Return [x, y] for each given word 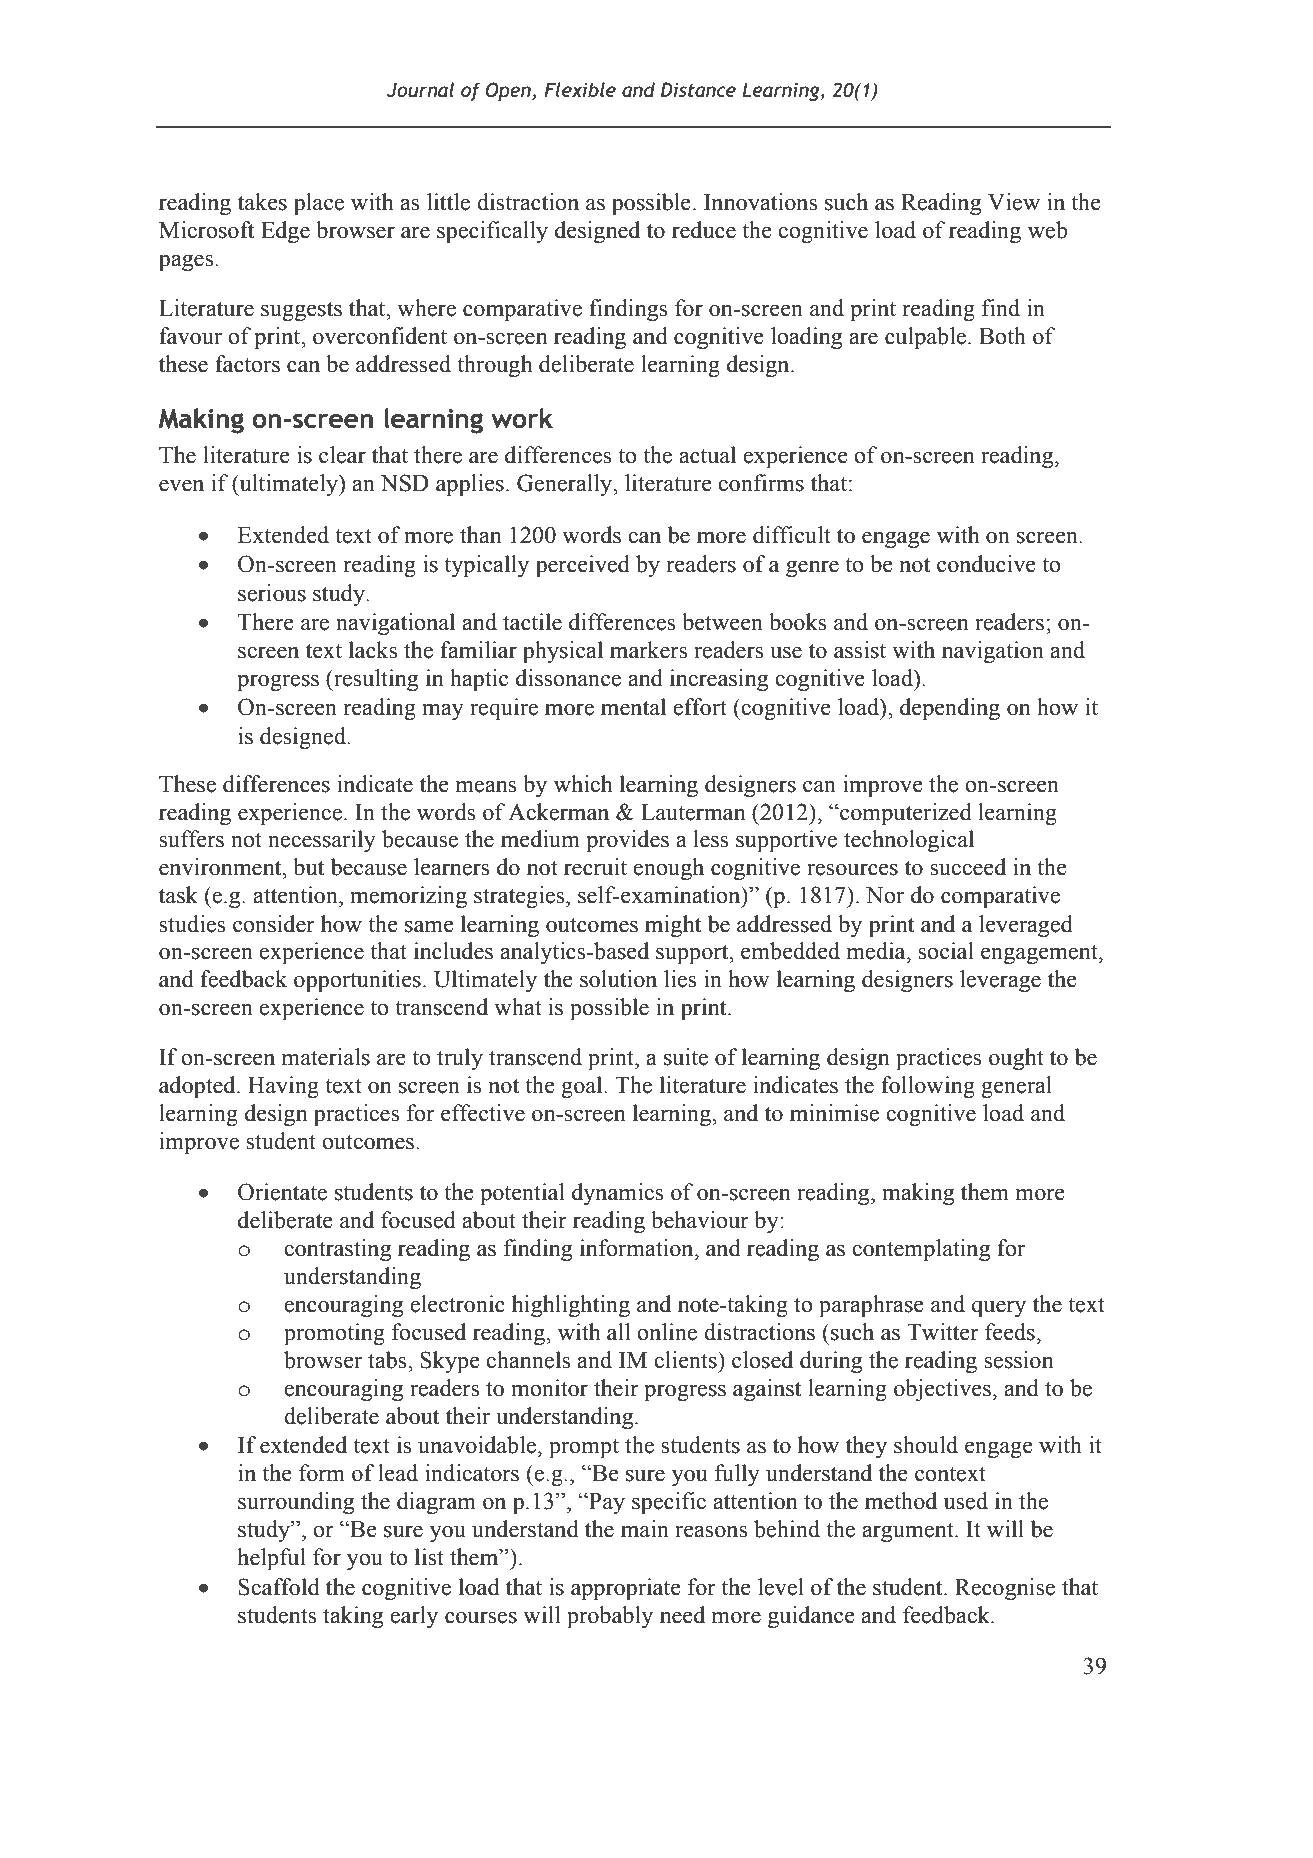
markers [648, 650]
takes [262, 202]
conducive [986, 564]
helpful [271, 1559]
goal [583, 1087]
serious [272, 593]
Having [283, 1087]
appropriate [626, 1589]
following [928, 1087]
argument [909, 1532]
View [1014, 202]
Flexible [580, 89]
